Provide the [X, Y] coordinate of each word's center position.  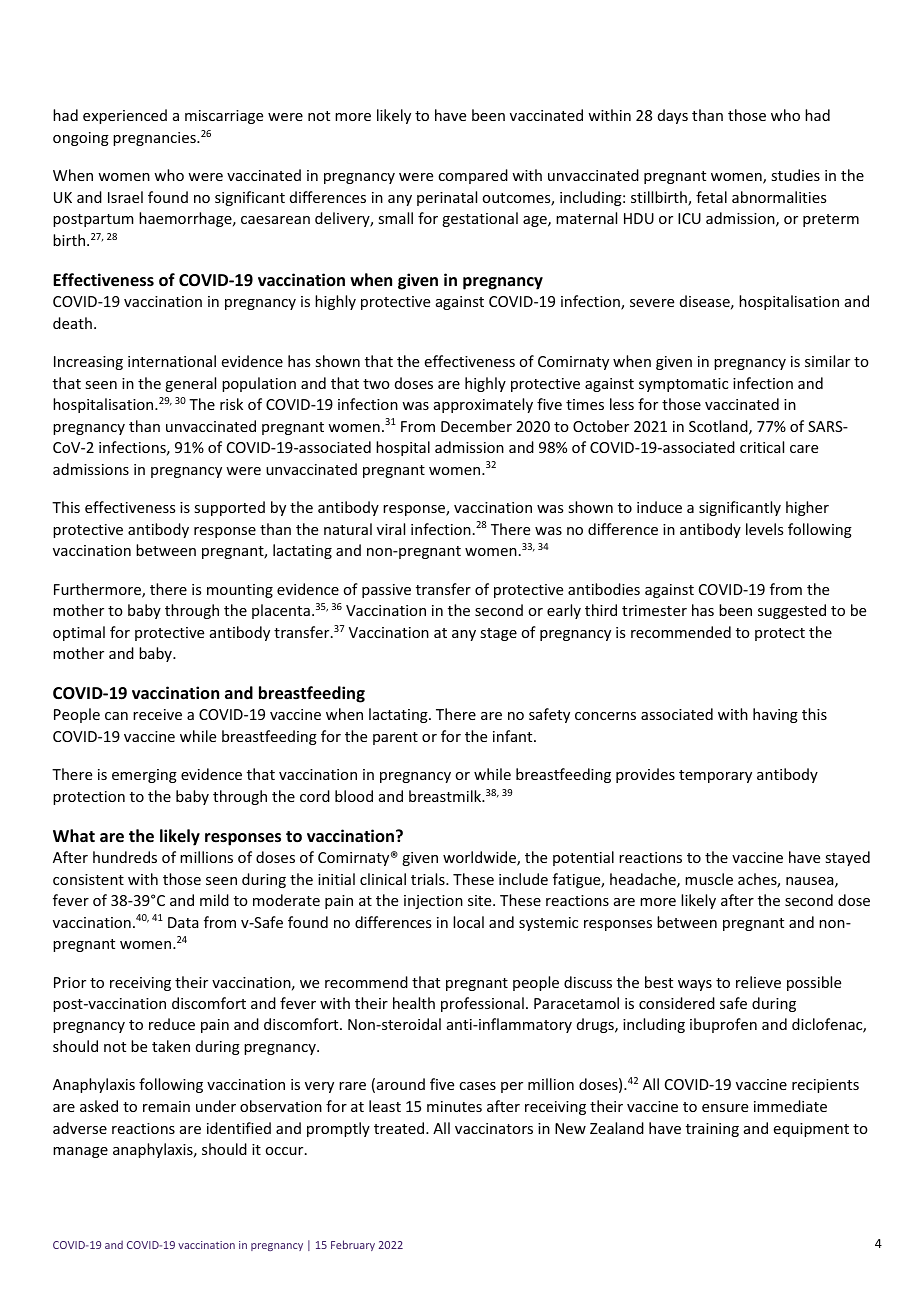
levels [764, 529]
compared [473, 176]
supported [229, 508]
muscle [709, 879]
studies [795, 175]
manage [80, 1152]
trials [429, 879]
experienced [125, 116]
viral [391, 529]
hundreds [125, 857]
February [353, 1245]
